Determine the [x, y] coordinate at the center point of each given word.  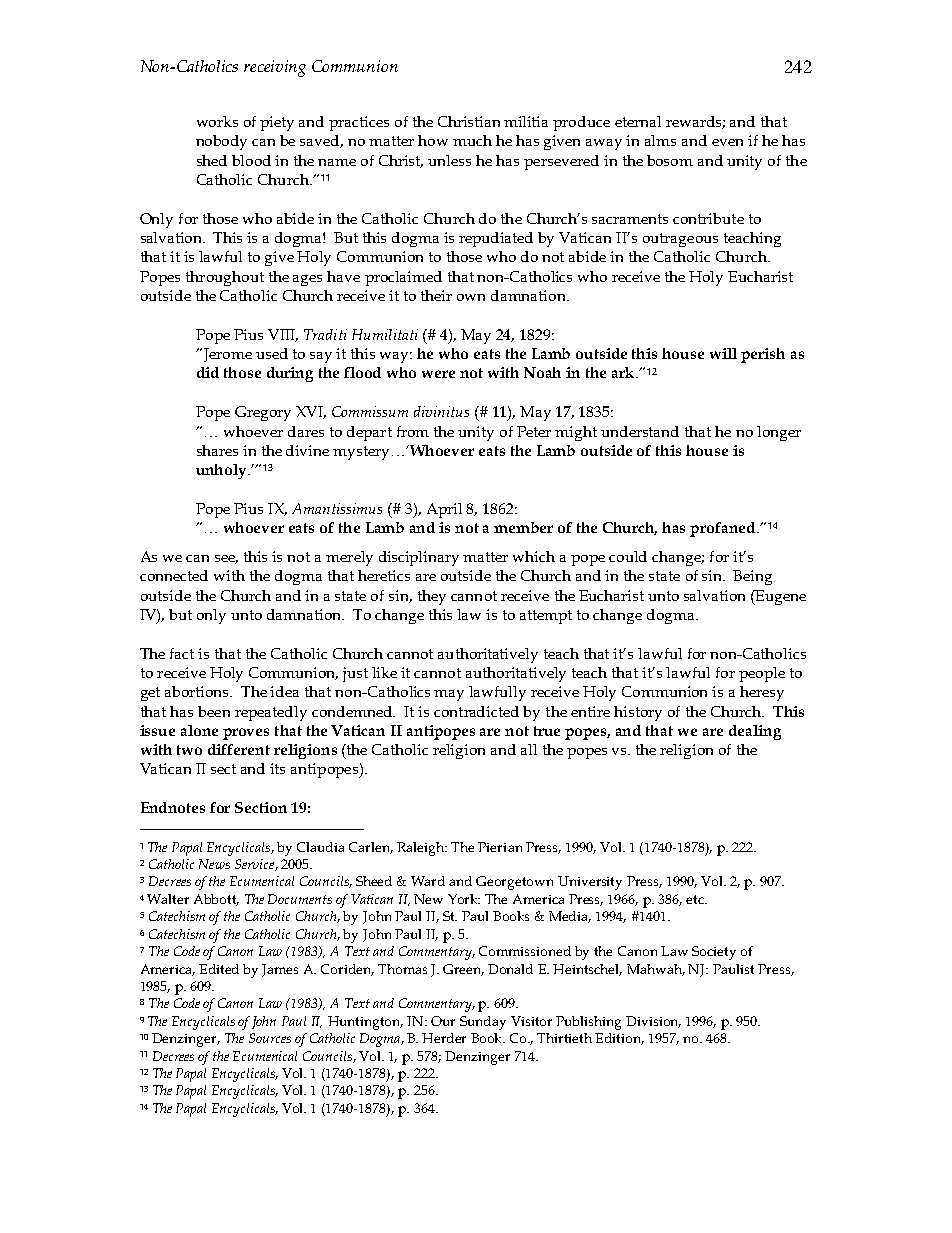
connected [174, 575]
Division [653, 1022]
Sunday [483, 1023]
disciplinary [419, 558]
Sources [270, 1038]
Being [752, 577]
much [472, 140]
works [217, 121]
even [727, 142]
